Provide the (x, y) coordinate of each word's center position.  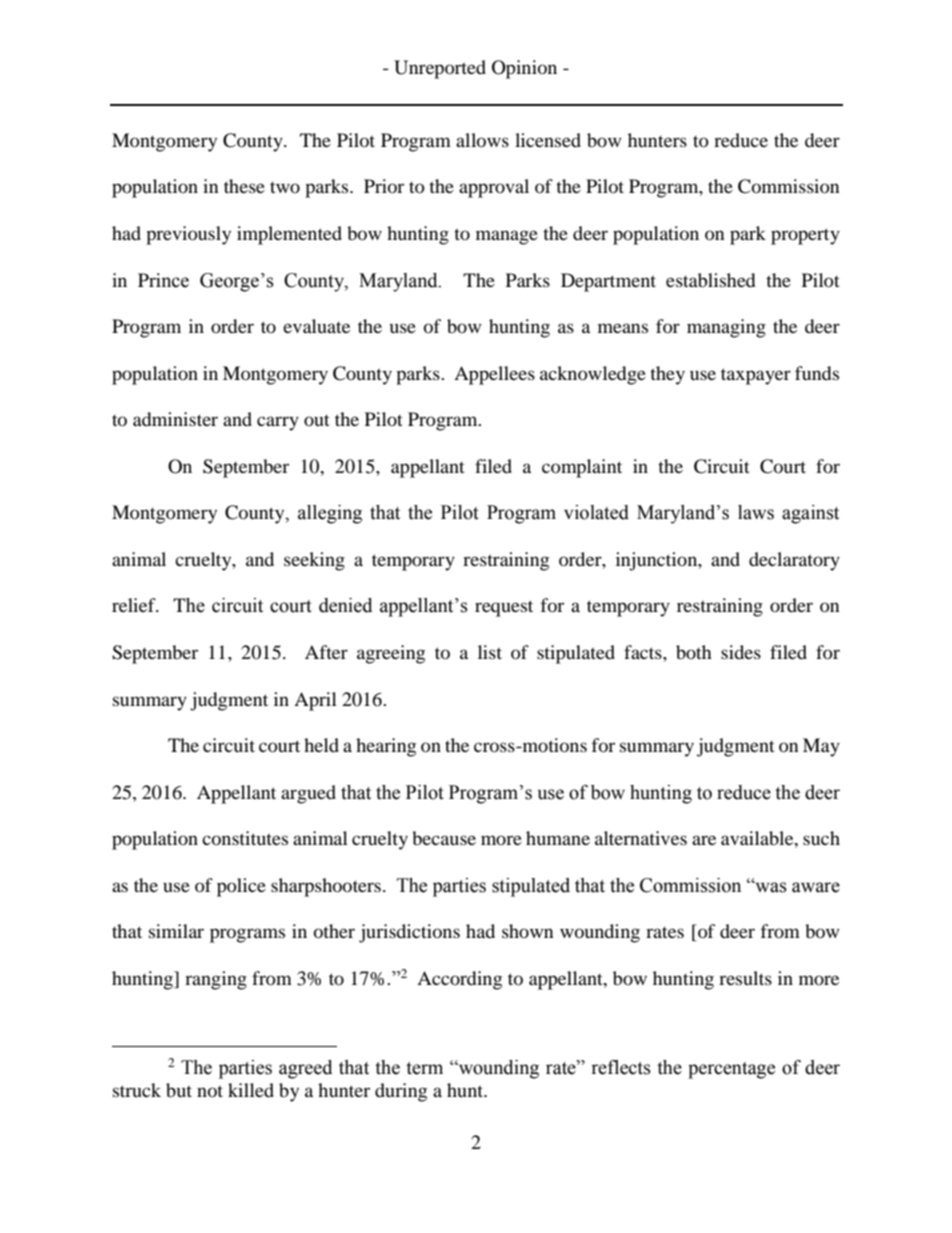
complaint (582, 468)
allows (482, 140)
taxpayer (756, 376)
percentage (731, 1070)
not (210, 1091)
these (244, 186)
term (424, 1068)
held (321, 745)
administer (175, 419)
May (821, 747)
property (805, 236)
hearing (386, 747)
